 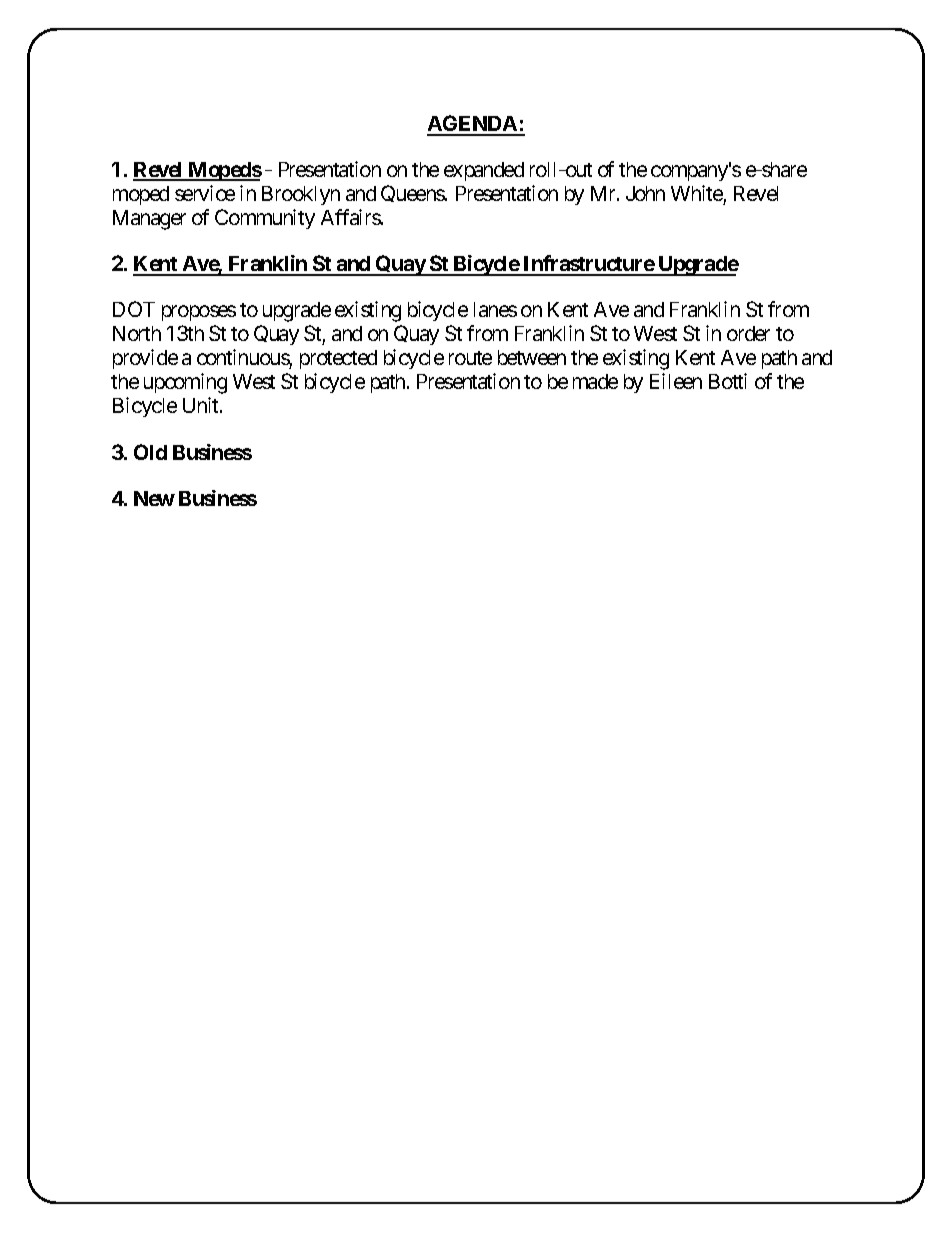 What do you see at coordinates (185, 383) in the image?
I see `upcoming` at bounding box center [185, 383].
